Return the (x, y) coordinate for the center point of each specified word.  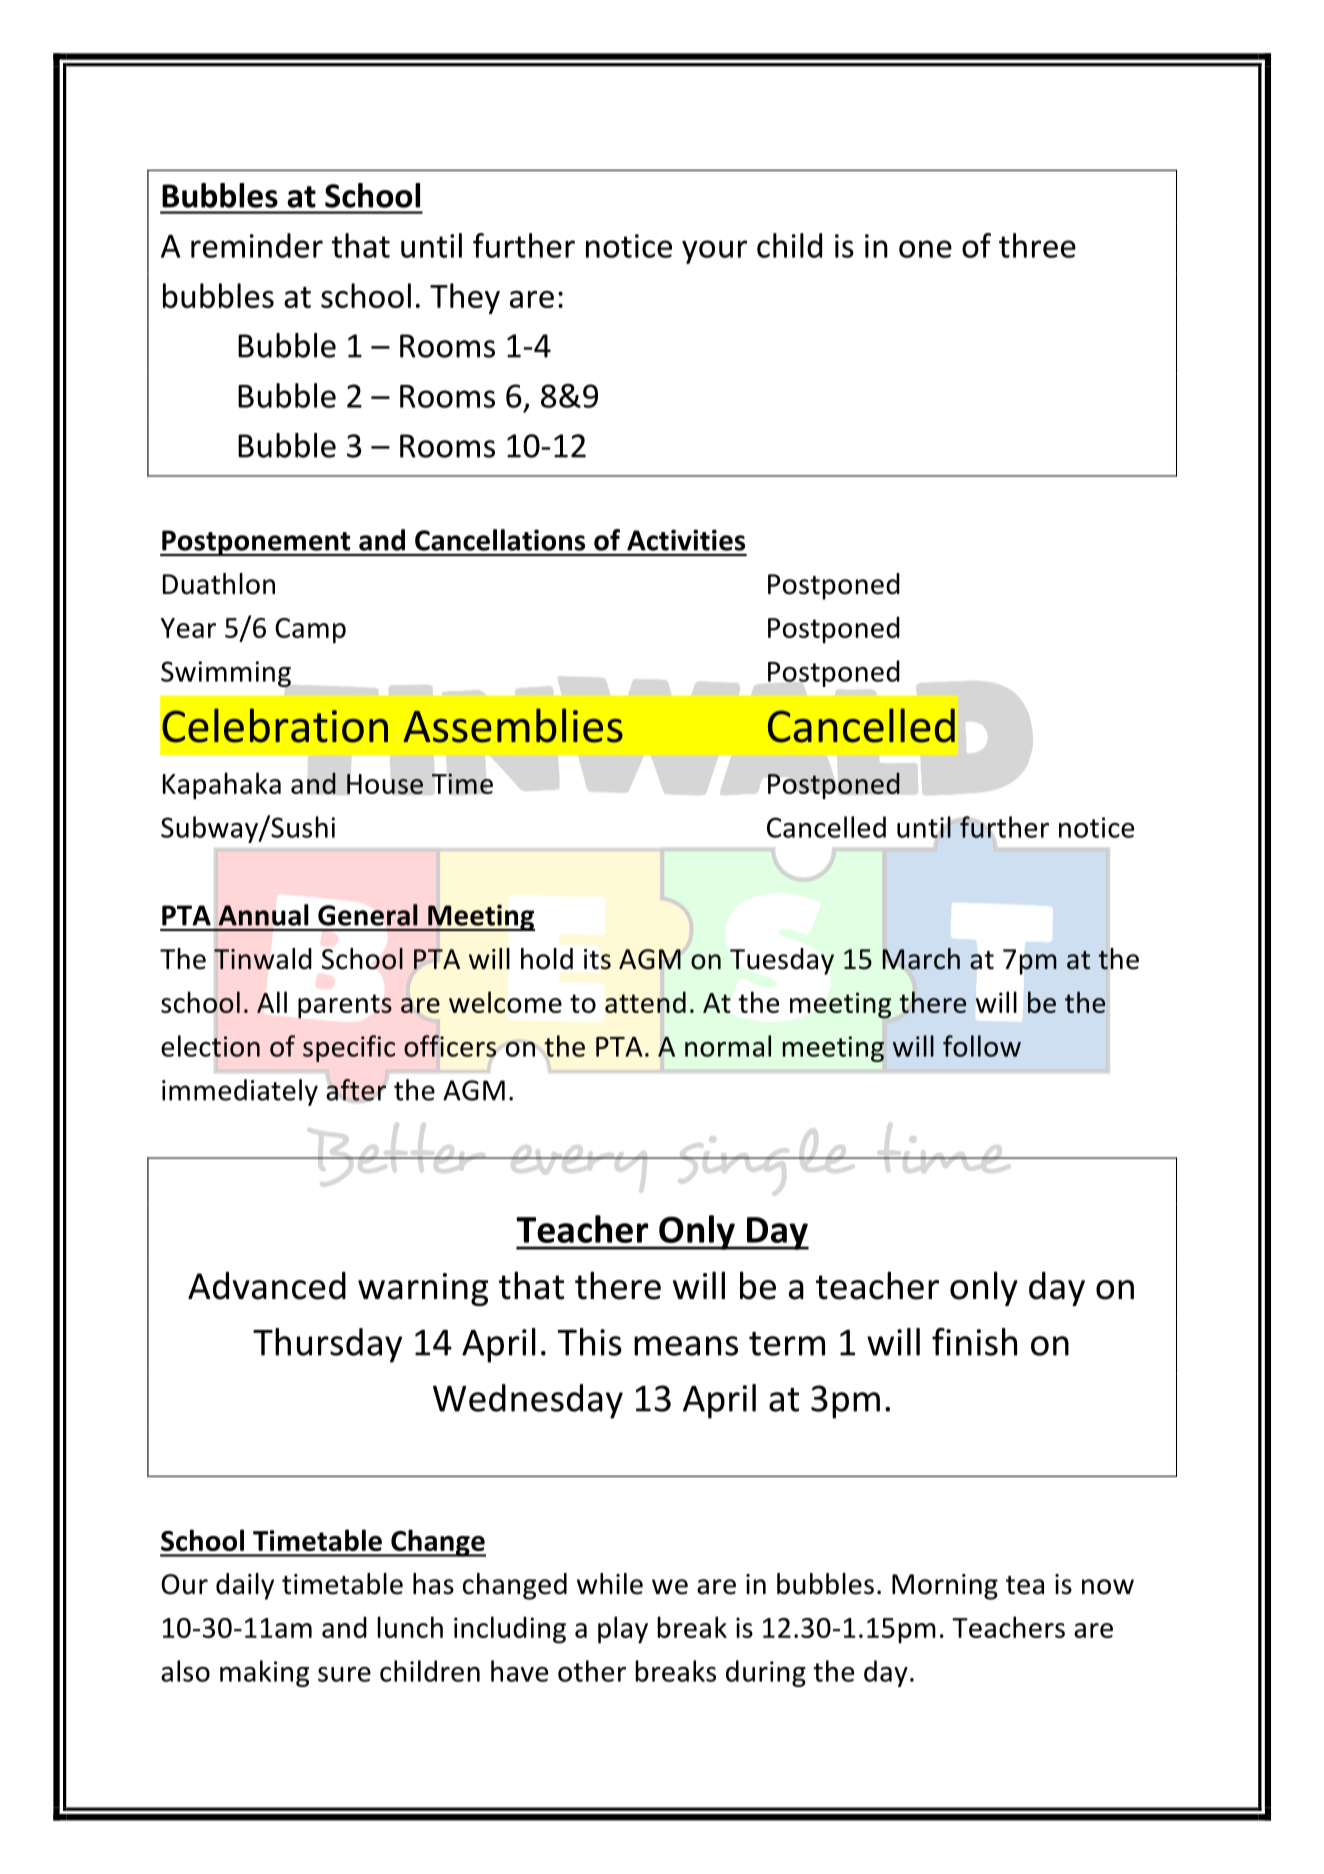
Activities (686, 540)
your (714, 252)
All (272, 1002)
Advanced (267, 1286)
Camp (310, 631)
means (686, 1346)
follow (982, 1046)
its (597, 959)
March (921, 959)
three (1037, 245)
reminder (257, 245)
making (264, 1673)
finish (974, 1342)
